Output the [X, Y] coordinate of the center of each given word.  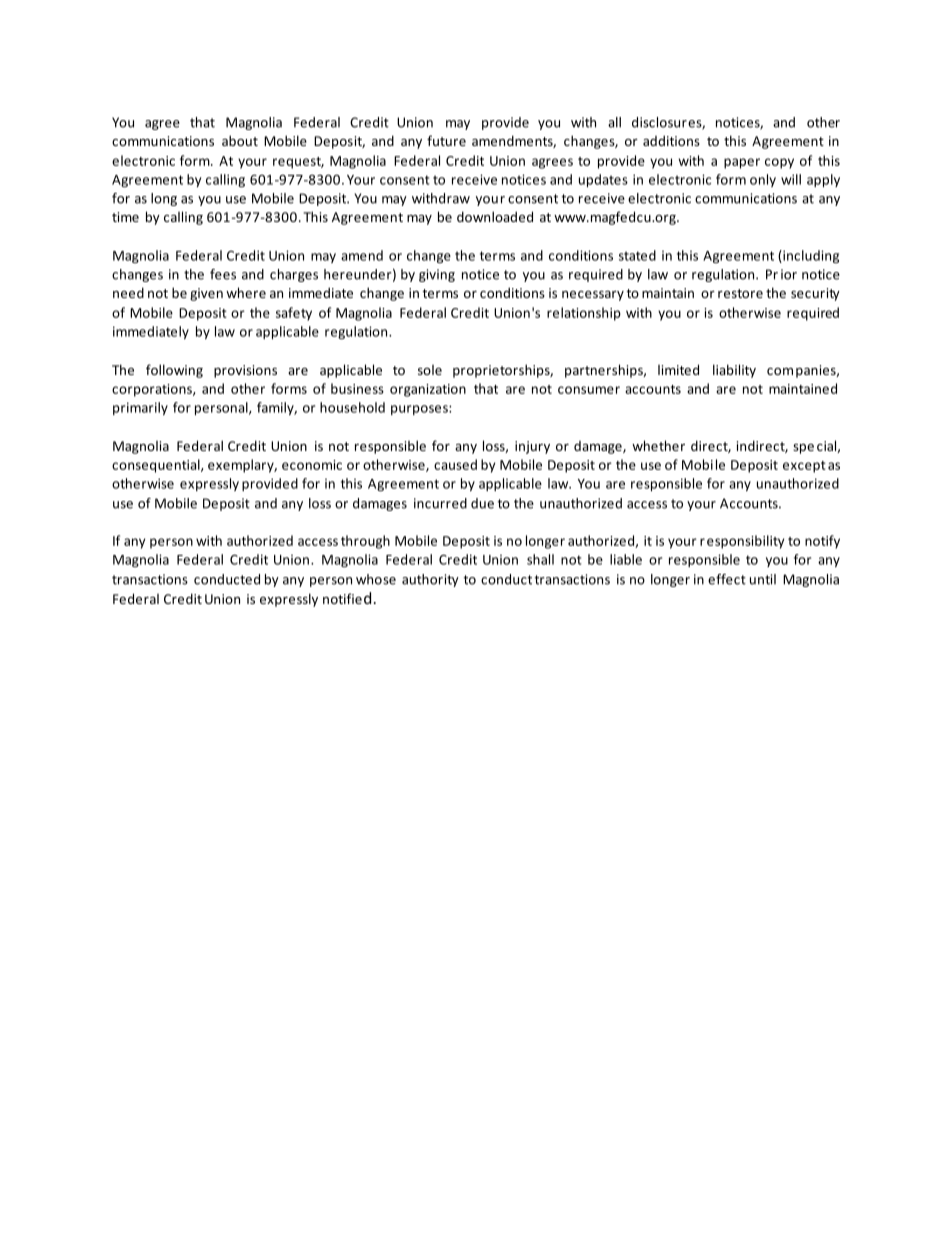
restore [740, 293]
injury [532, 447]
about [240, 140]
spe [803, 449]
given [206, 294]
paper [742, 163]
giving [437, 275]
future [446, 140]
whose [376, 579]
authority [430, 580]
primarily [140, 408]
